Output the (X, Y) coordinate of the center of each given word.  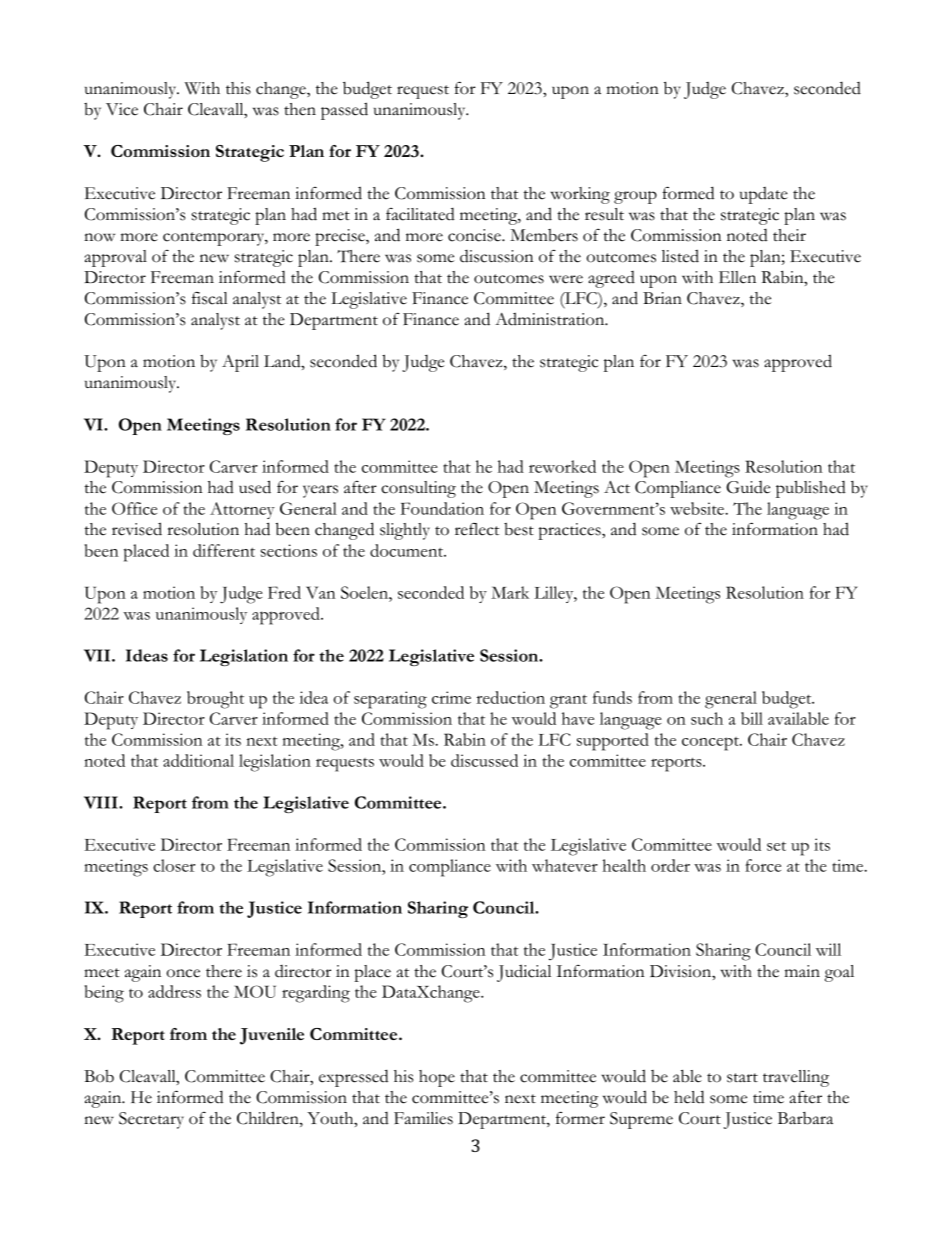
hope (437, 1078)
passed (344, 111)
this (238, 88)
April (240, 363)
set (776, 846)
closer (174, 865)
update (764, 195)
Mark (510, 592)
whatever (565, 865)
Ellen (737, 277)
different (224, 550)
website (697, 508)
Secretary (151, 1120)
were (566, 279)
